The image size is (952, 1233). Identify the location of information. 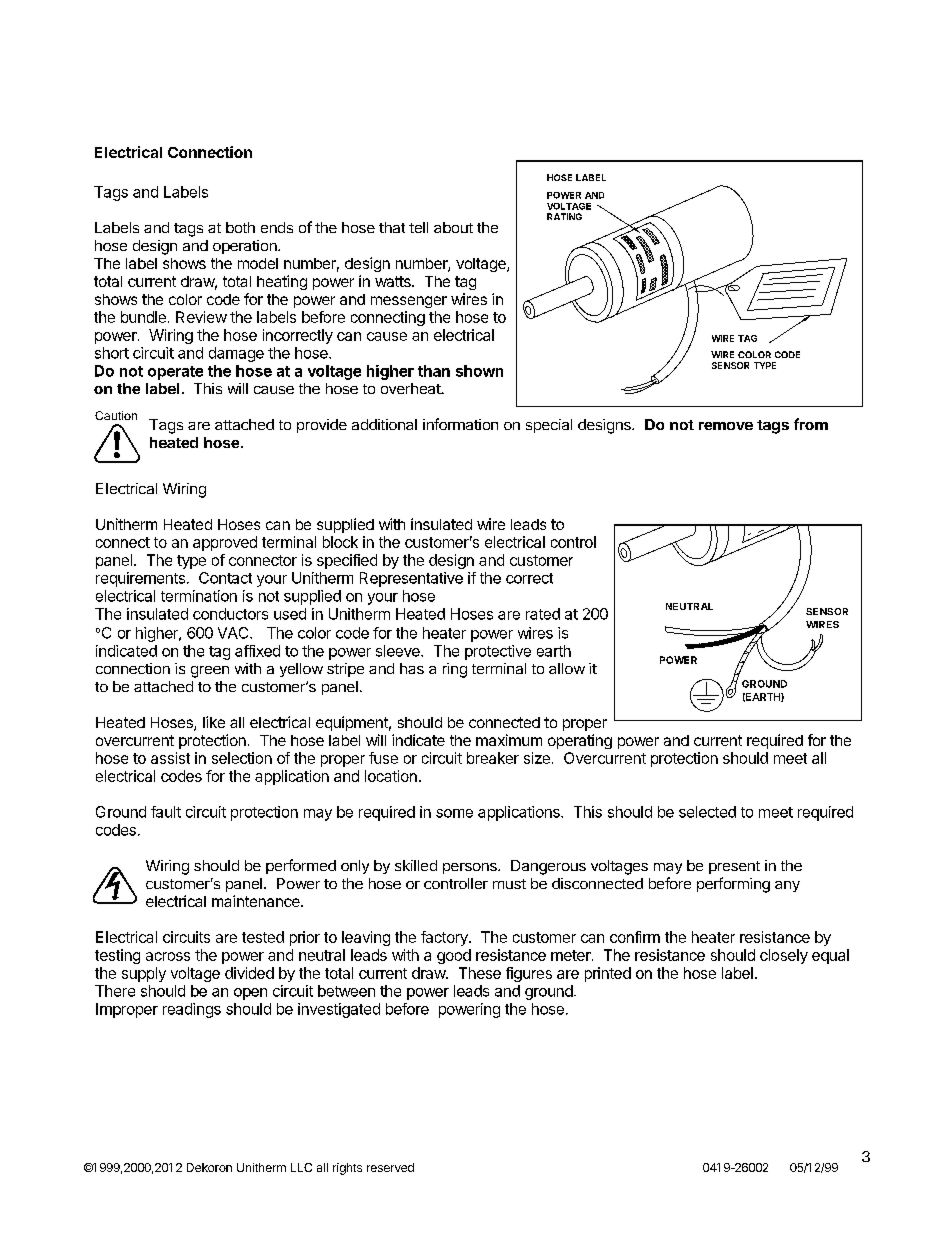
(460, 424).
